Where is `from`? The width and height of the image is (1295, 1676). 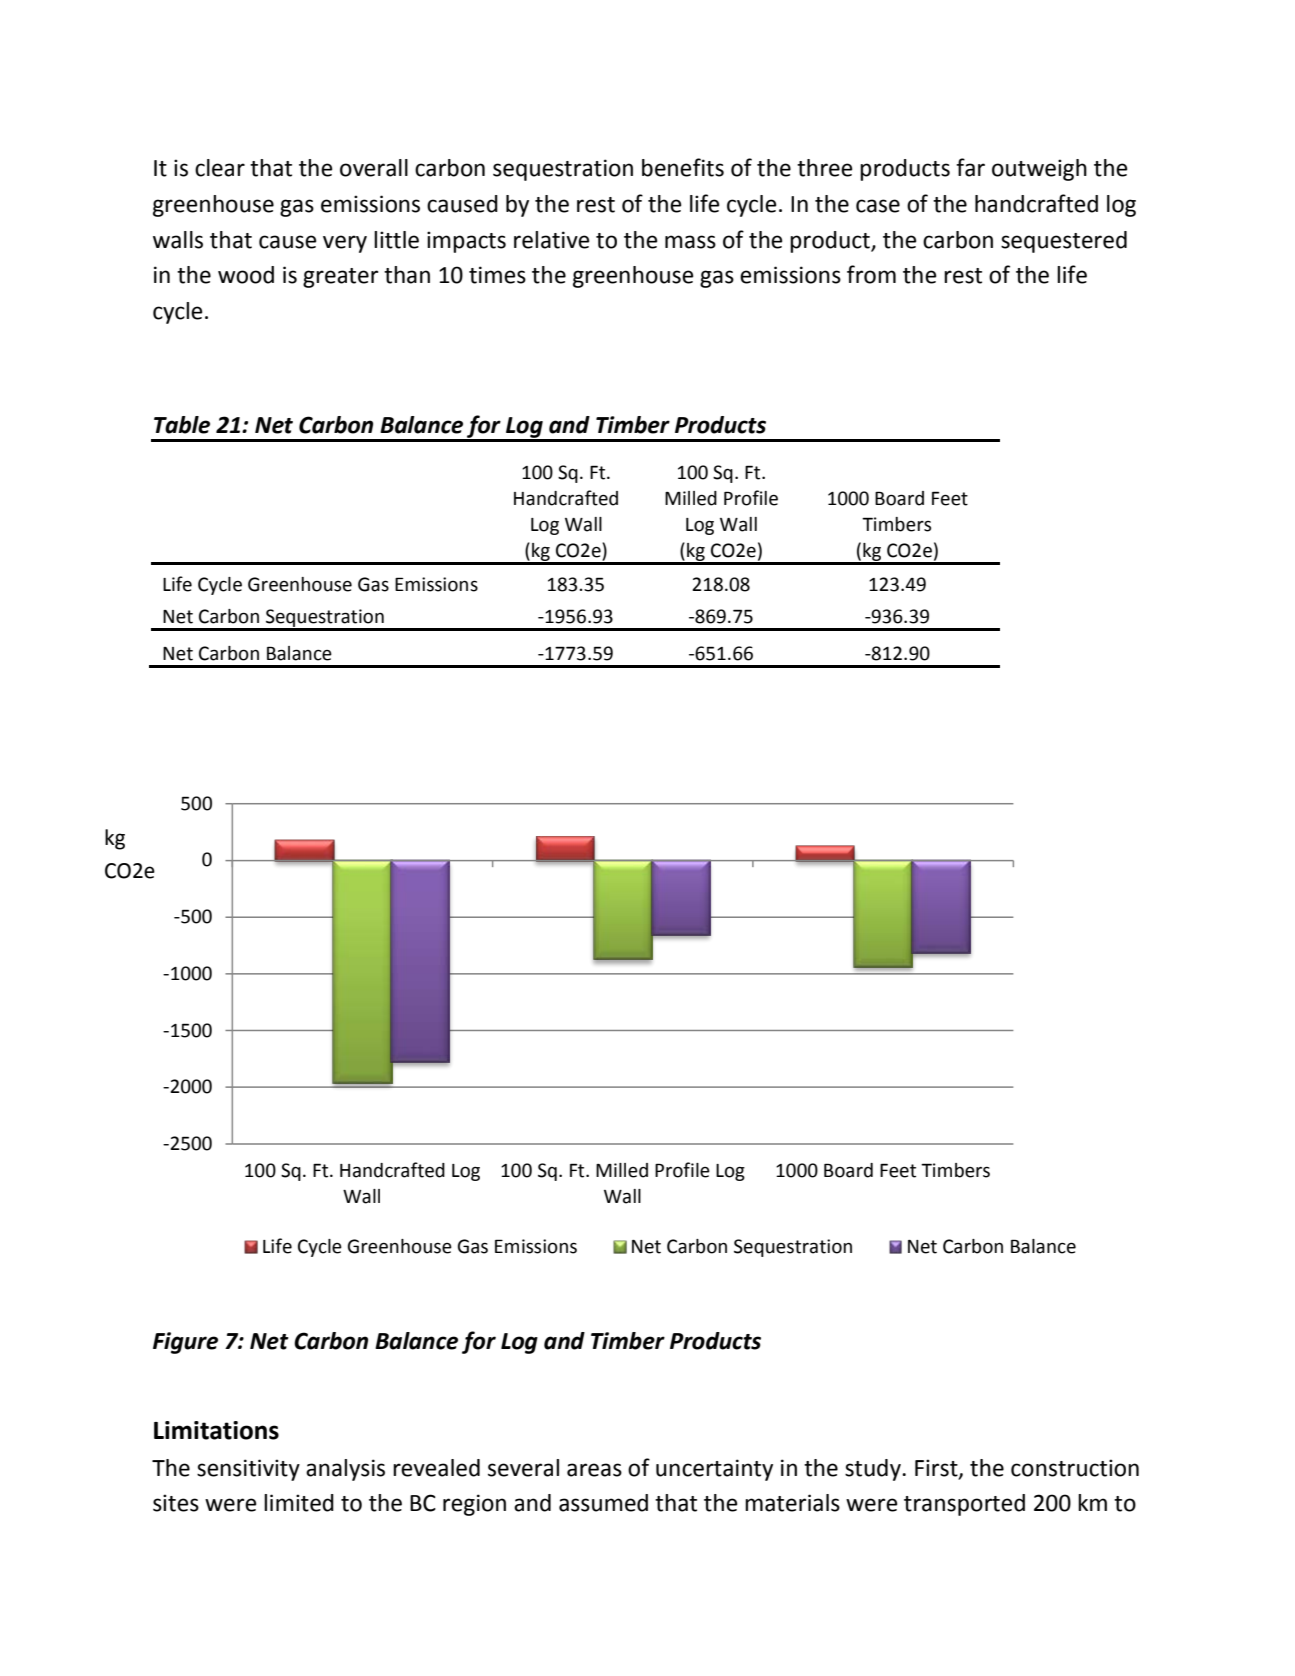
from is located at coordinates (871, 274).
